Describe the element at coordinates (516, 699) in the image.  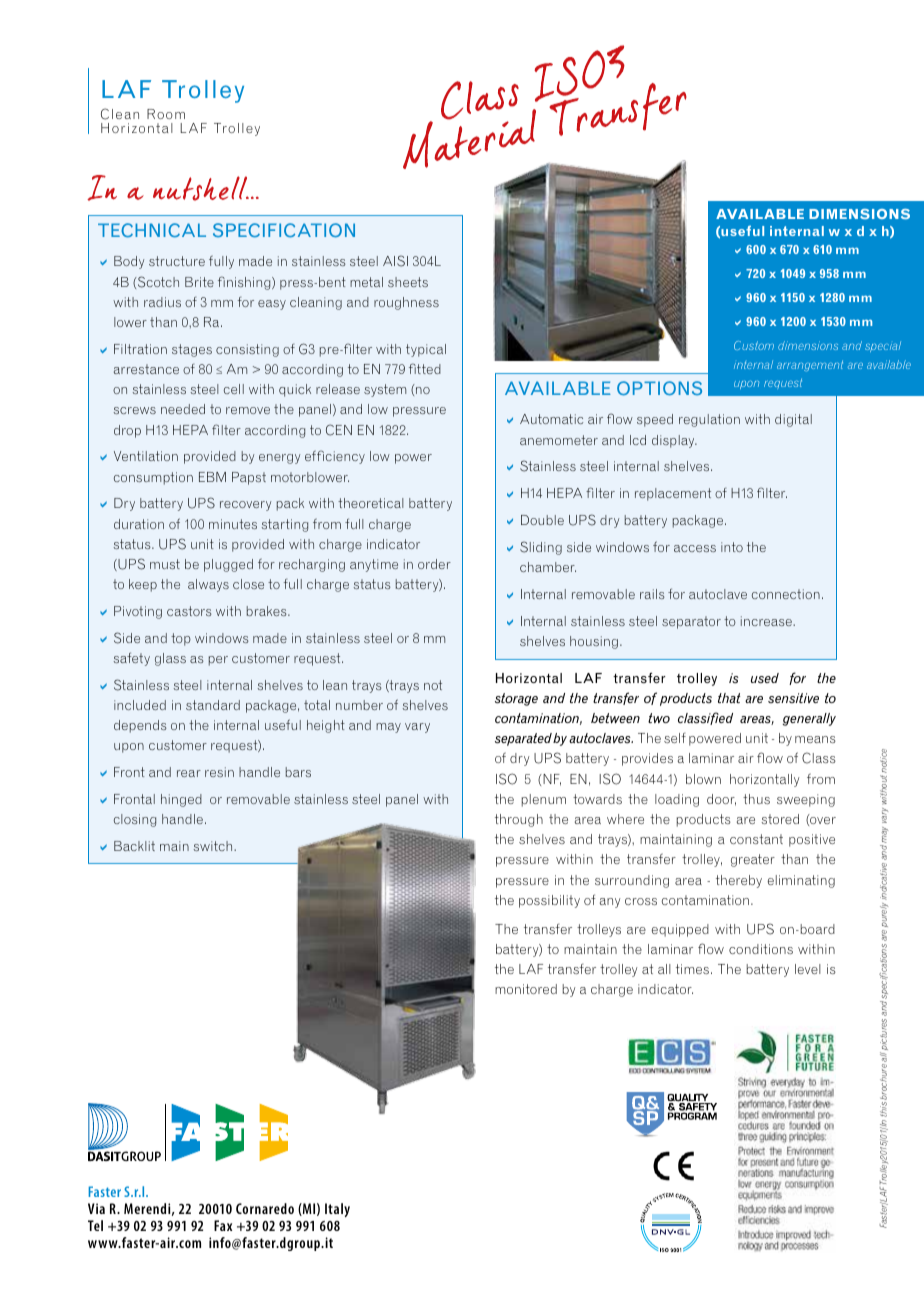
I see `storage` at that location.
